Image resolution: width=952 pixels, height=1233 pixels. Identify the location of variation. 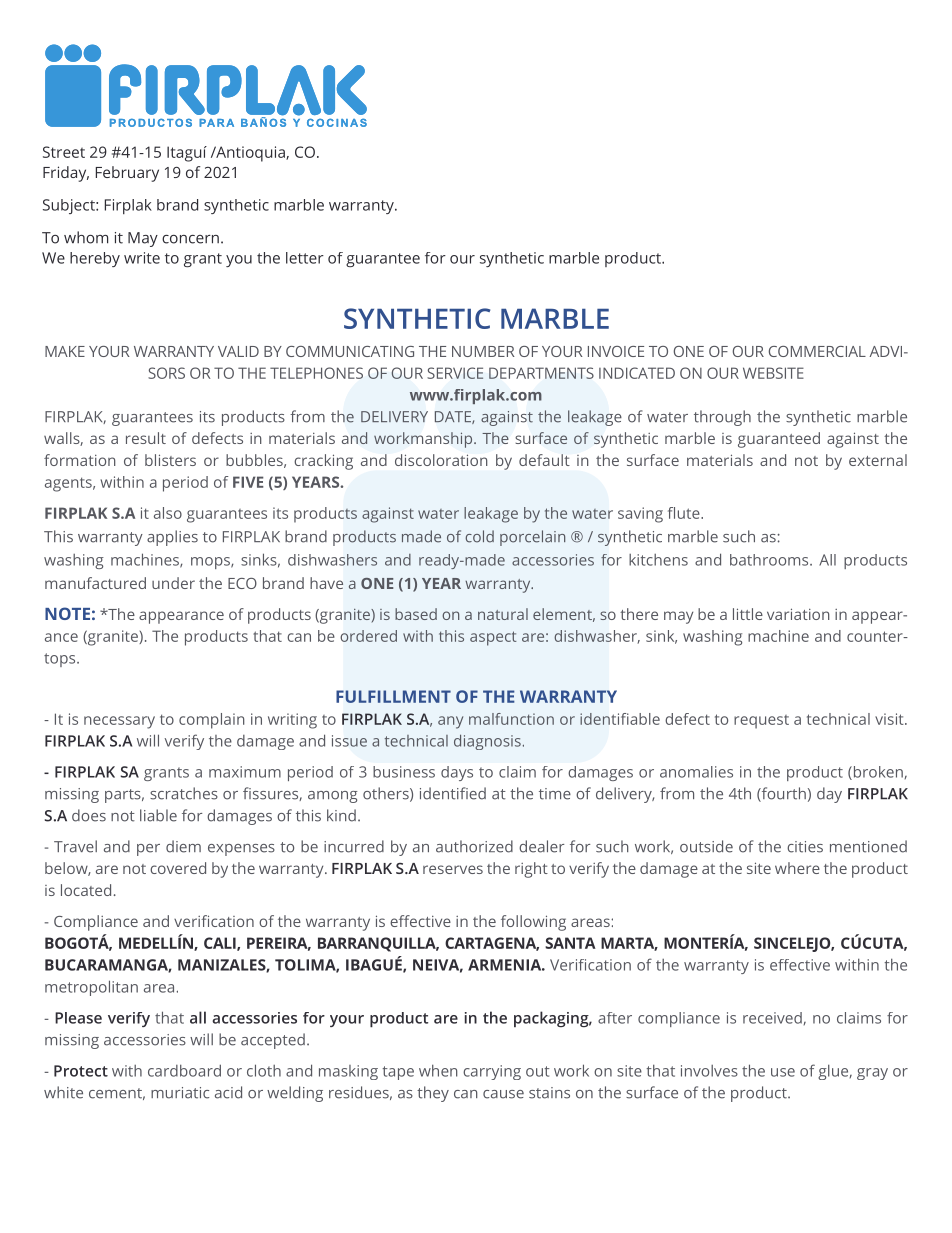
(798, 614).
